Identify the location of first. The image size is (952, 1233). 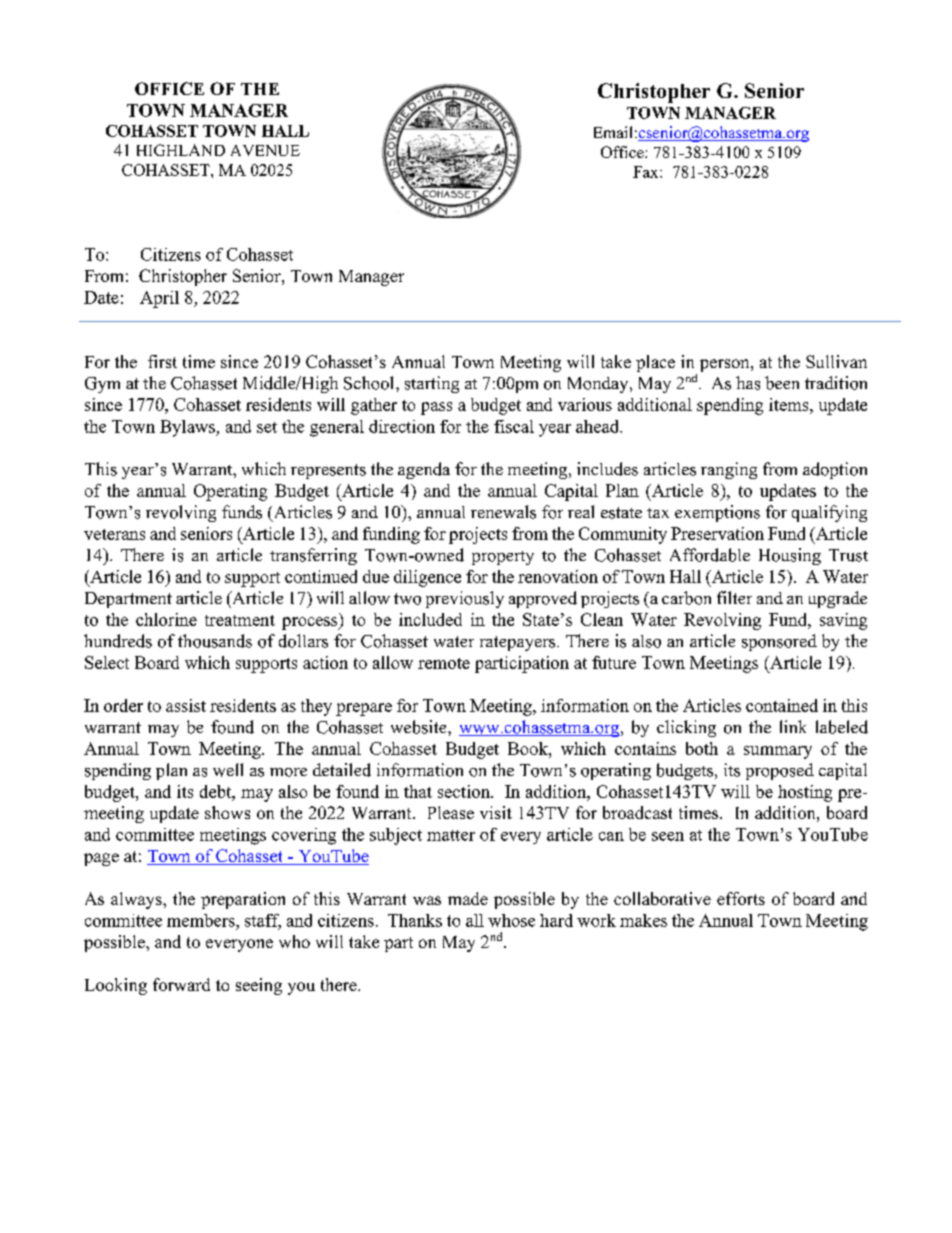
(162, 361).
